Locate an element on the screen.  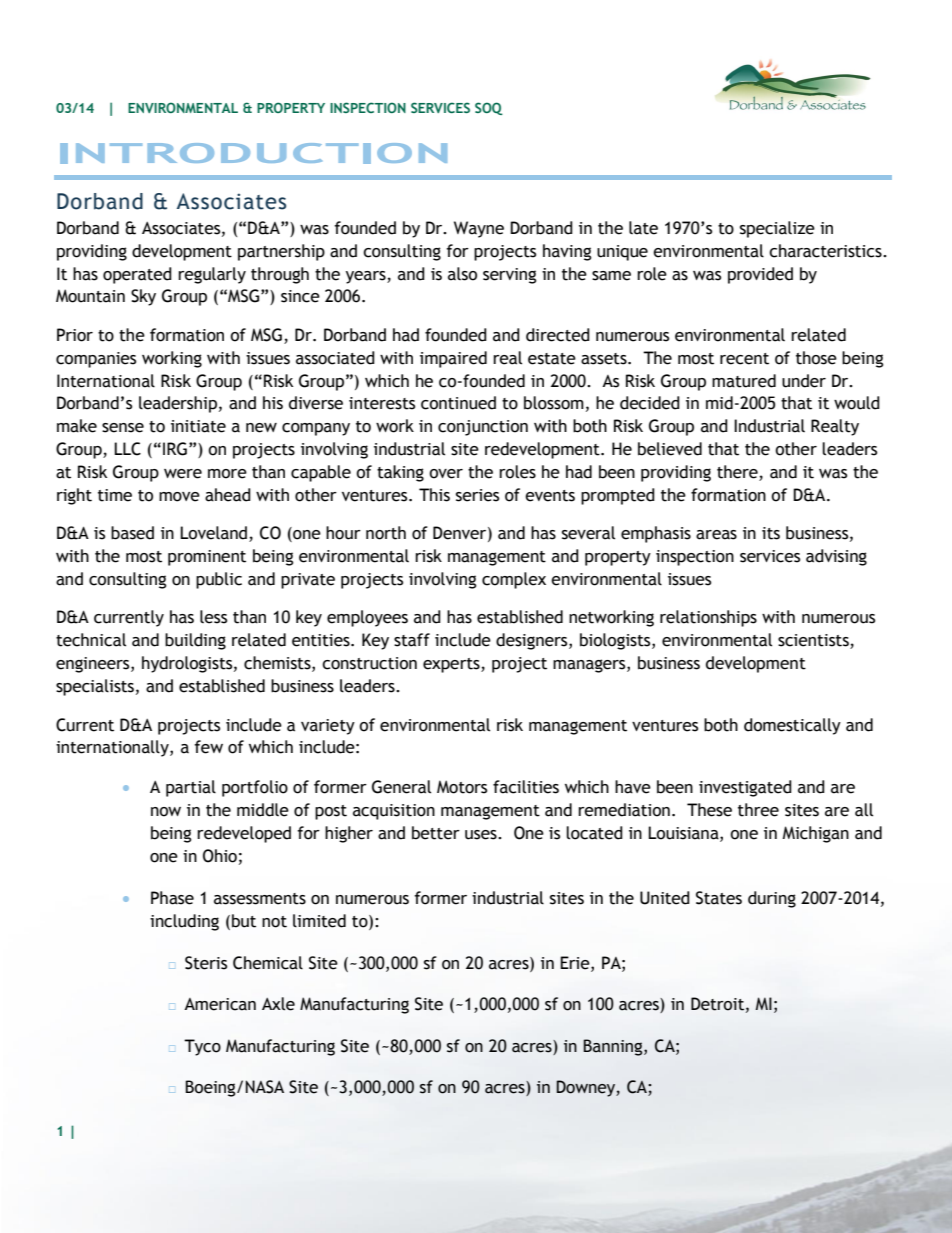
Wayne is located at coordinates (479, 229).
